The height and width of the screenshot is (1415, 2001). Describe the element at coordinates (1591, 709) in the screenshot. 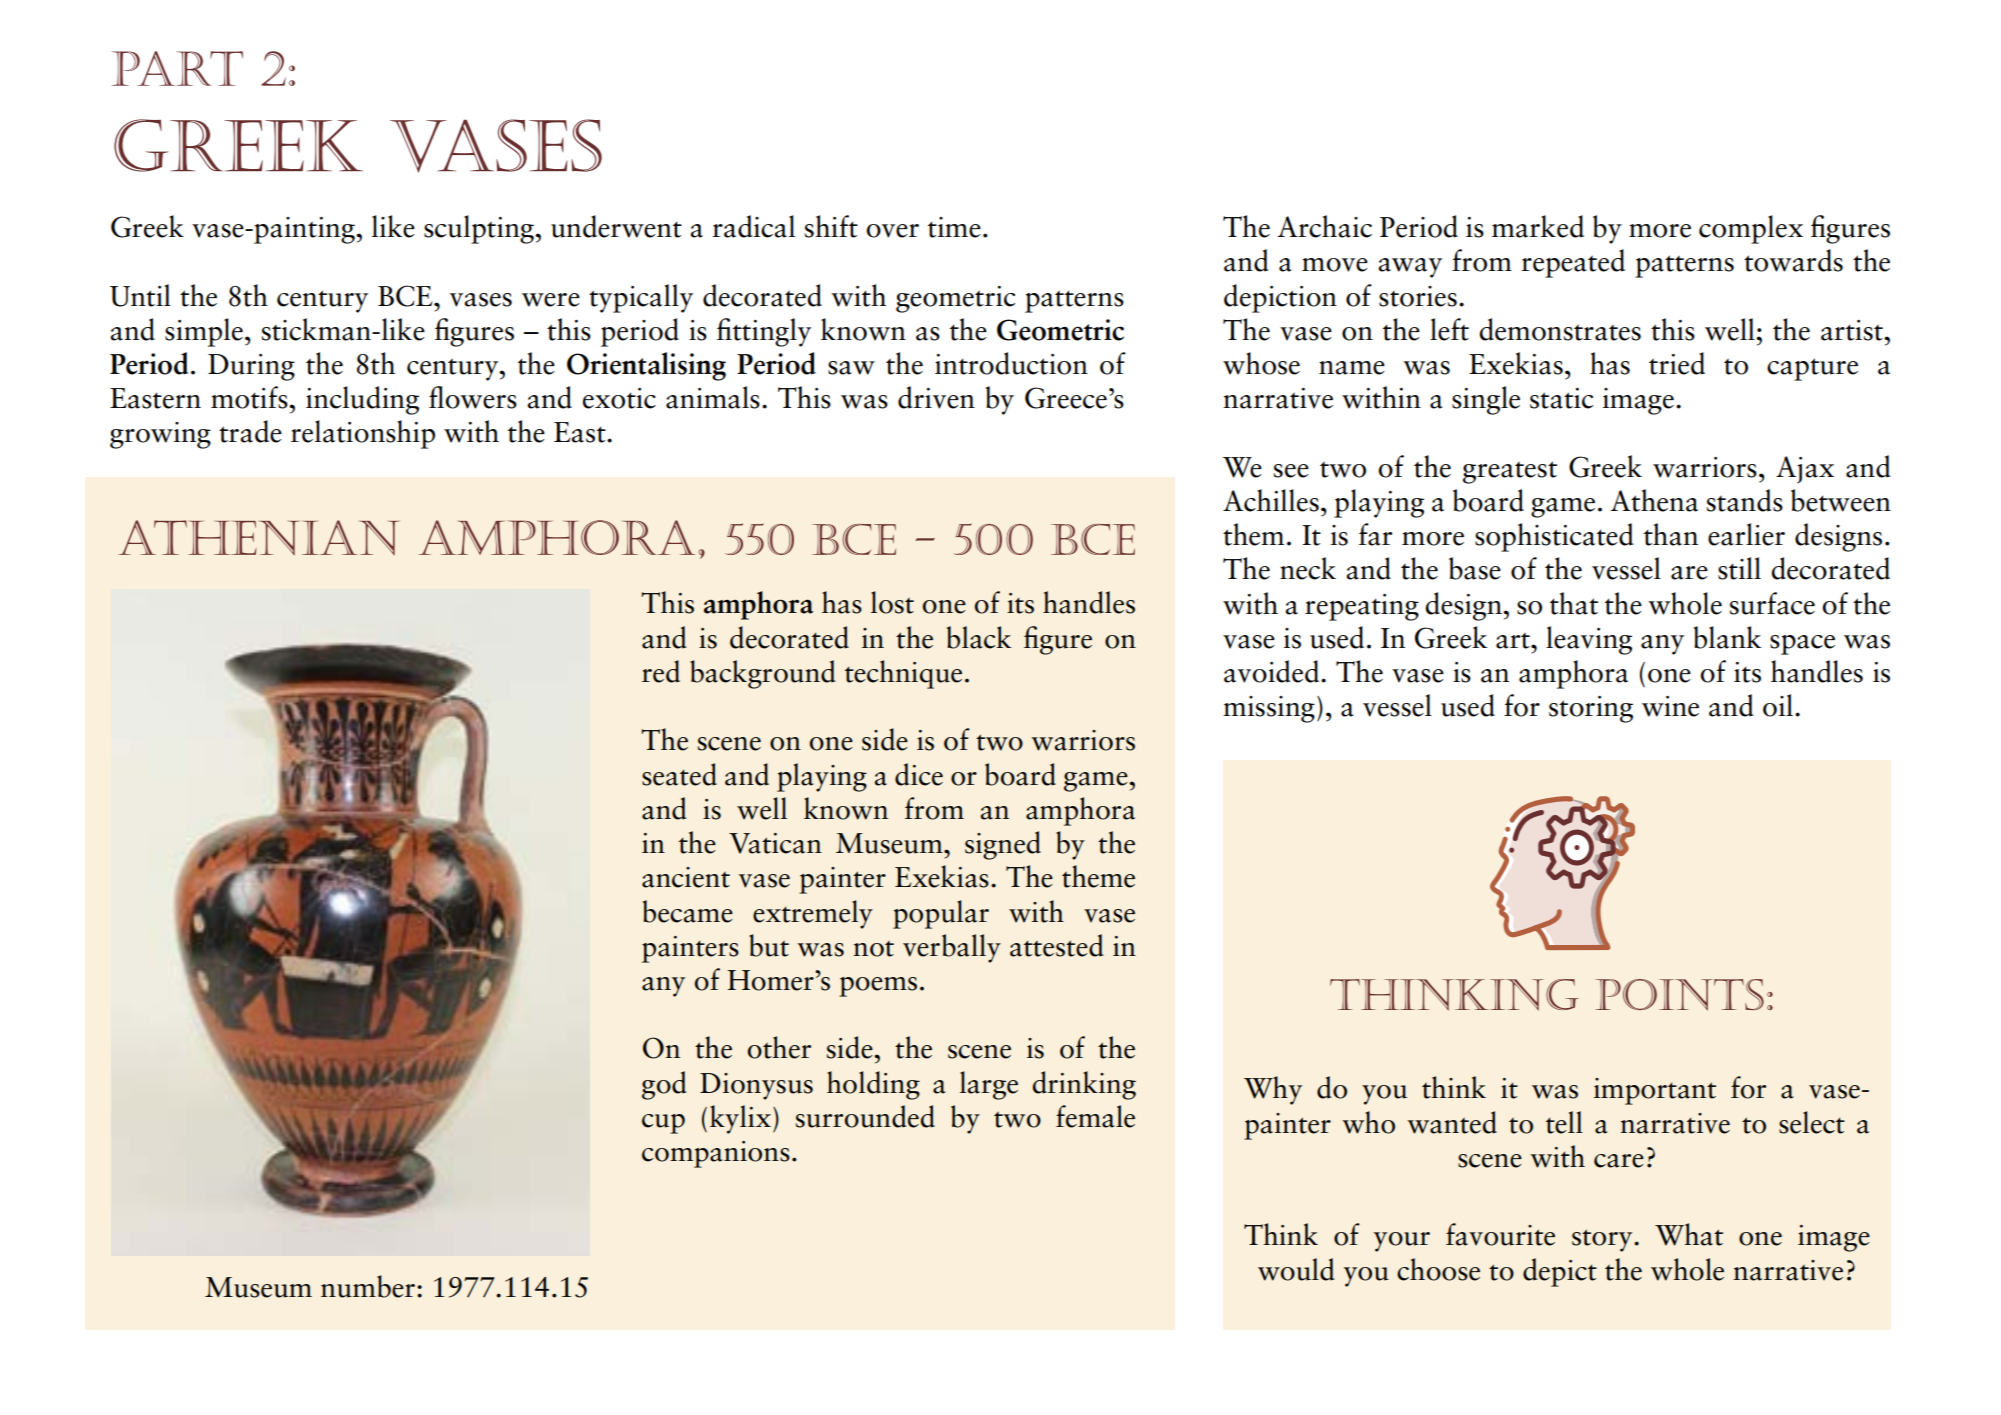

I see `storing` at that location.
